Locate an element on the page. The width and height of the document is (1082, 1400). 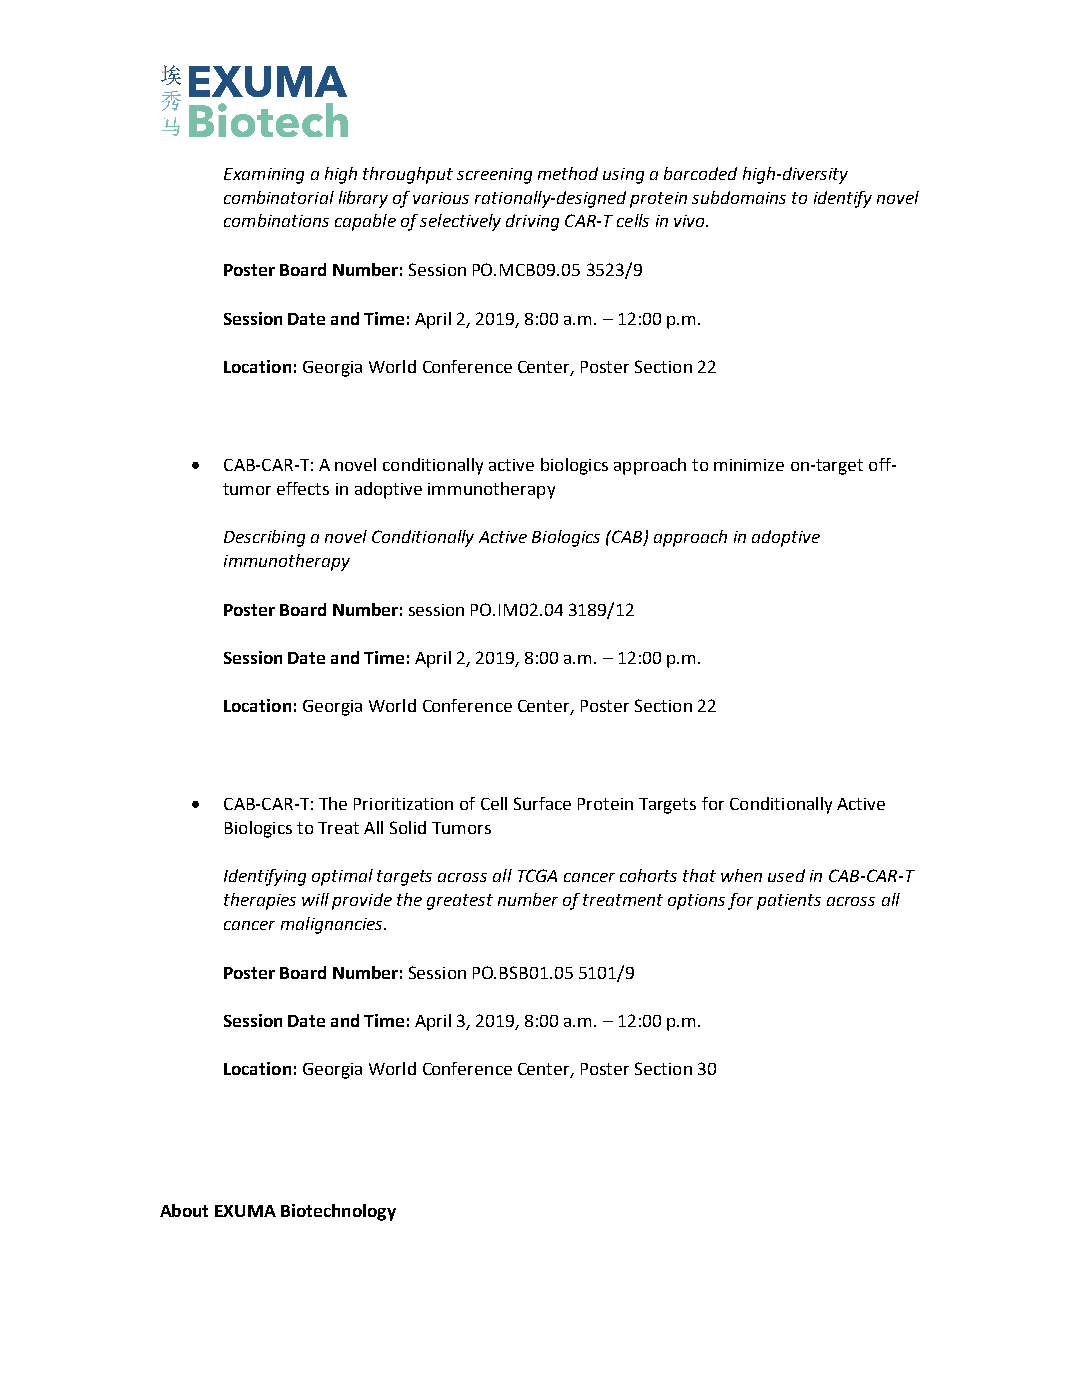
therapies is located at coordinates (260, 901).
